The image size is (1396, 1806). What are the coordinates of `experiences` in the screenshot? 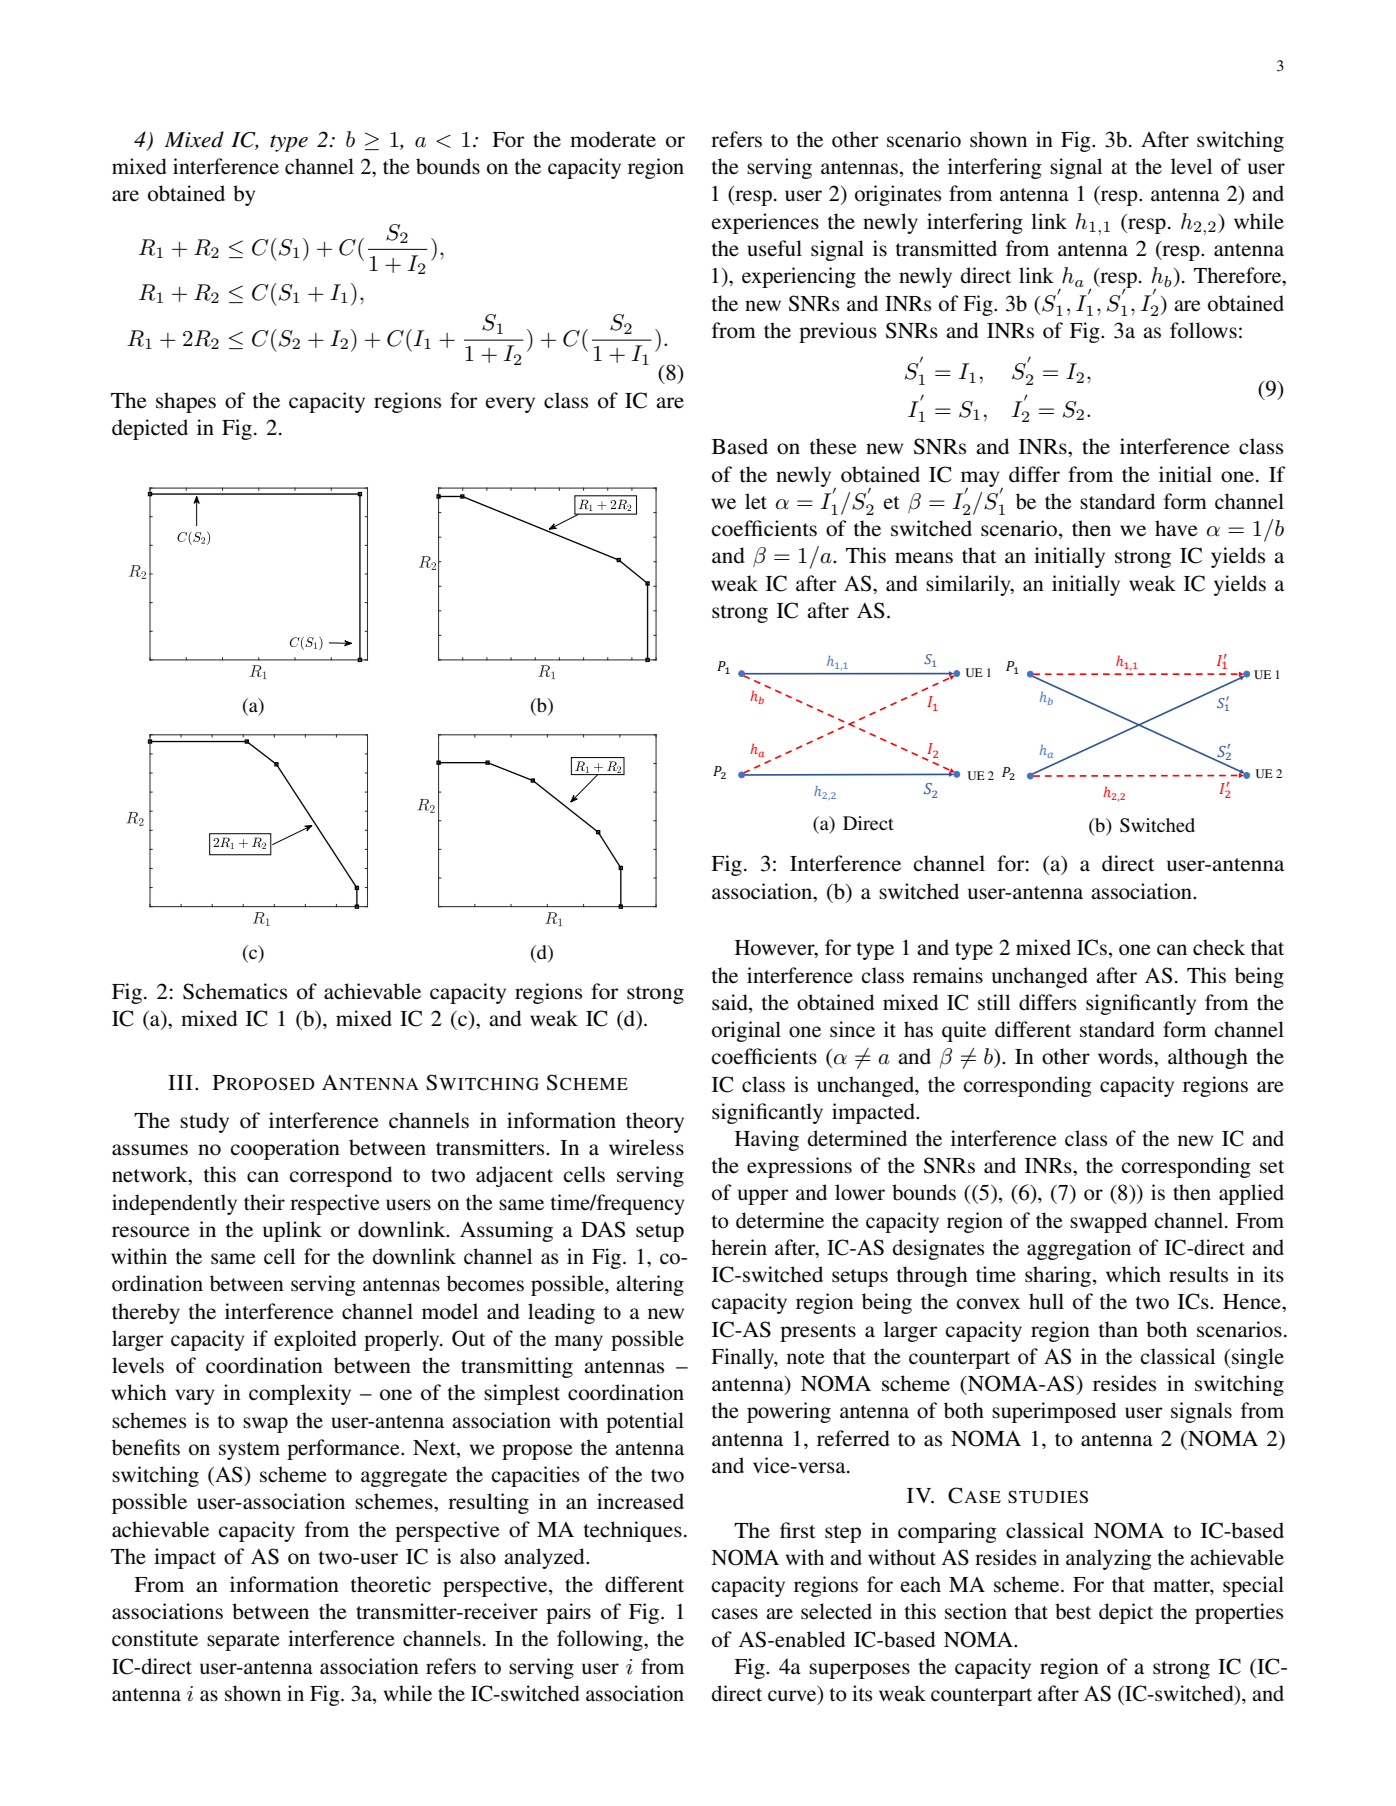 It's located at (765, 223).
